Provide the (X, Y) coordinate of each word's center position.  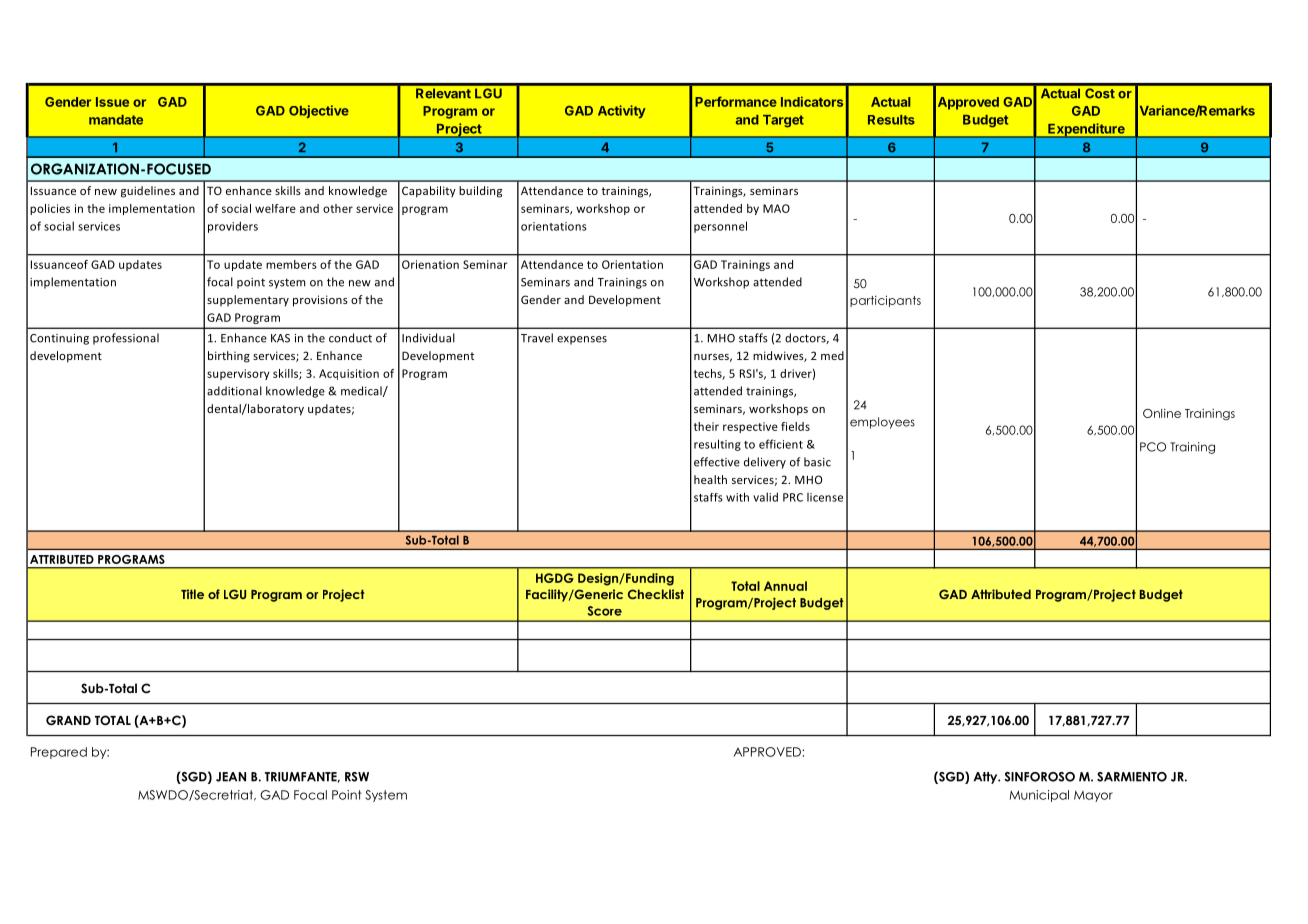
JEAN (231, 777)
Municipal (1039, 796)
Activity (622, 111)
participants (885, 301)
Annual (785, 586)
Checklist (656, 594)
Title (192, 594)
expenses (582, 340)
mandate (116, 120)
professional (126, 339)
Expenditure (1086, 130)
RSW (357, 777)
